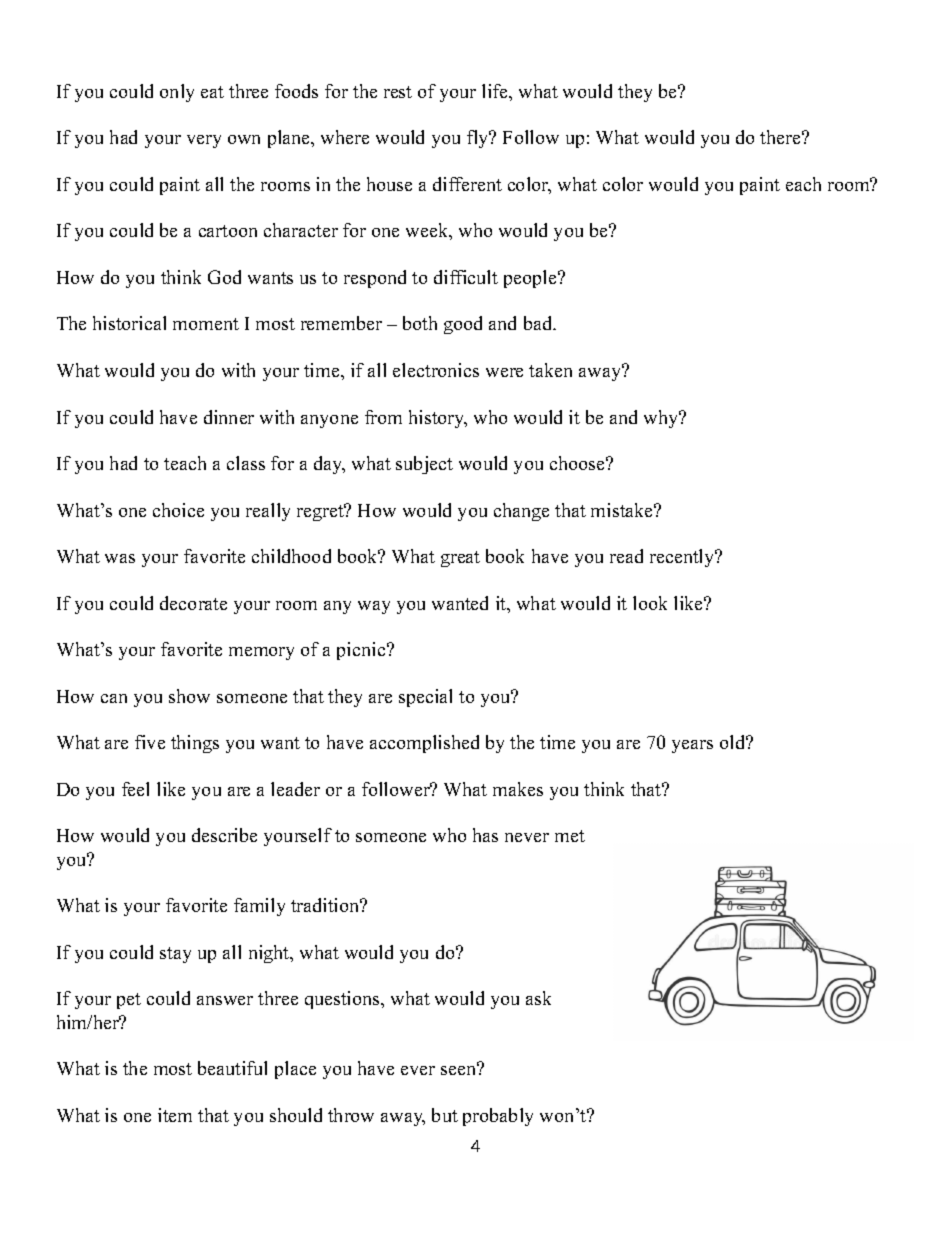  I want to click on decorate, so click(193, 603).
